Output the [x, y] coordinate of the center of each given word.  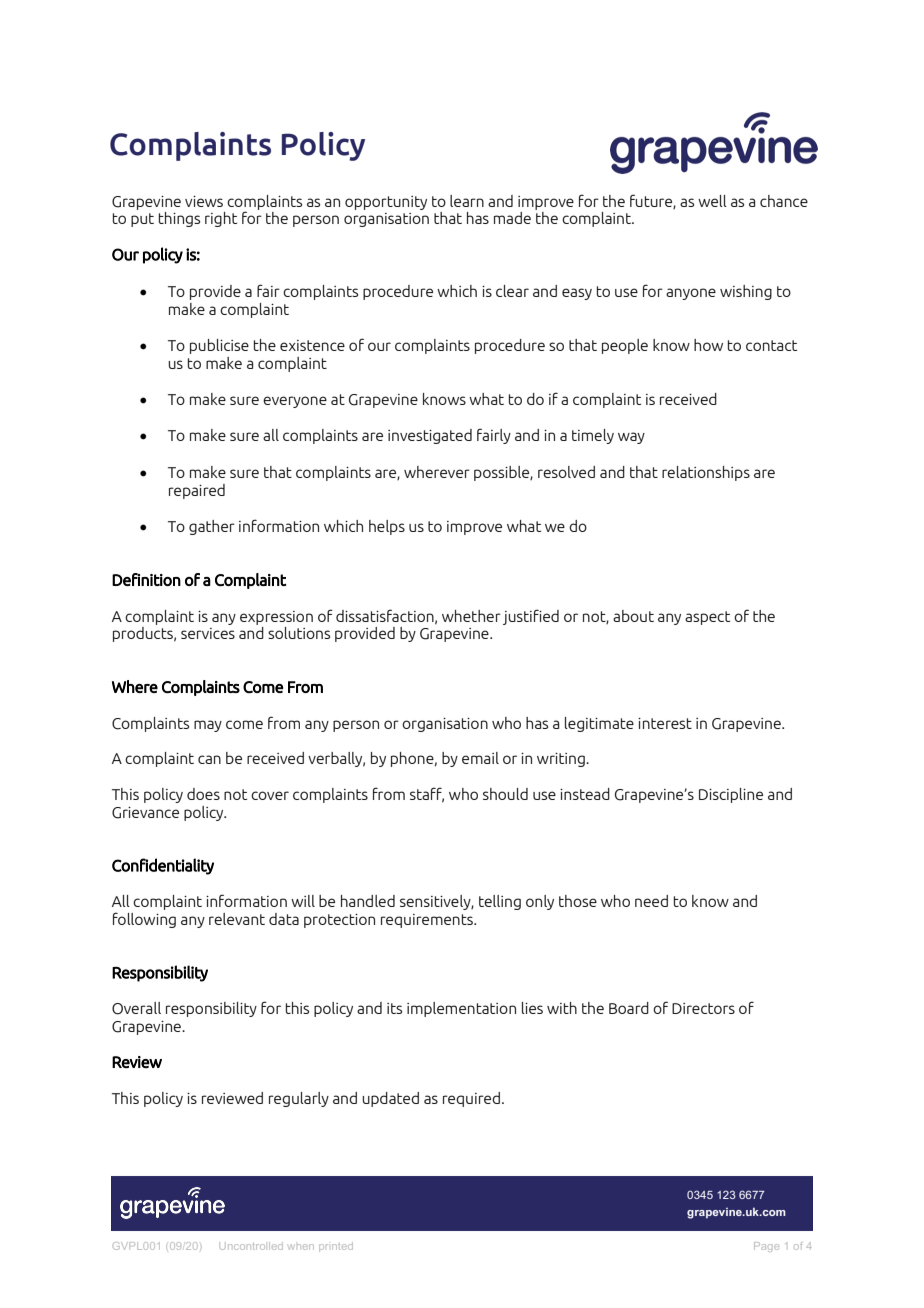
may [208, 726]
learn [467, 201]
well [712, 201]
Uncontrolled [251, 1246]
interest [665, 723]
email [480, 758]
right [221, 219]
